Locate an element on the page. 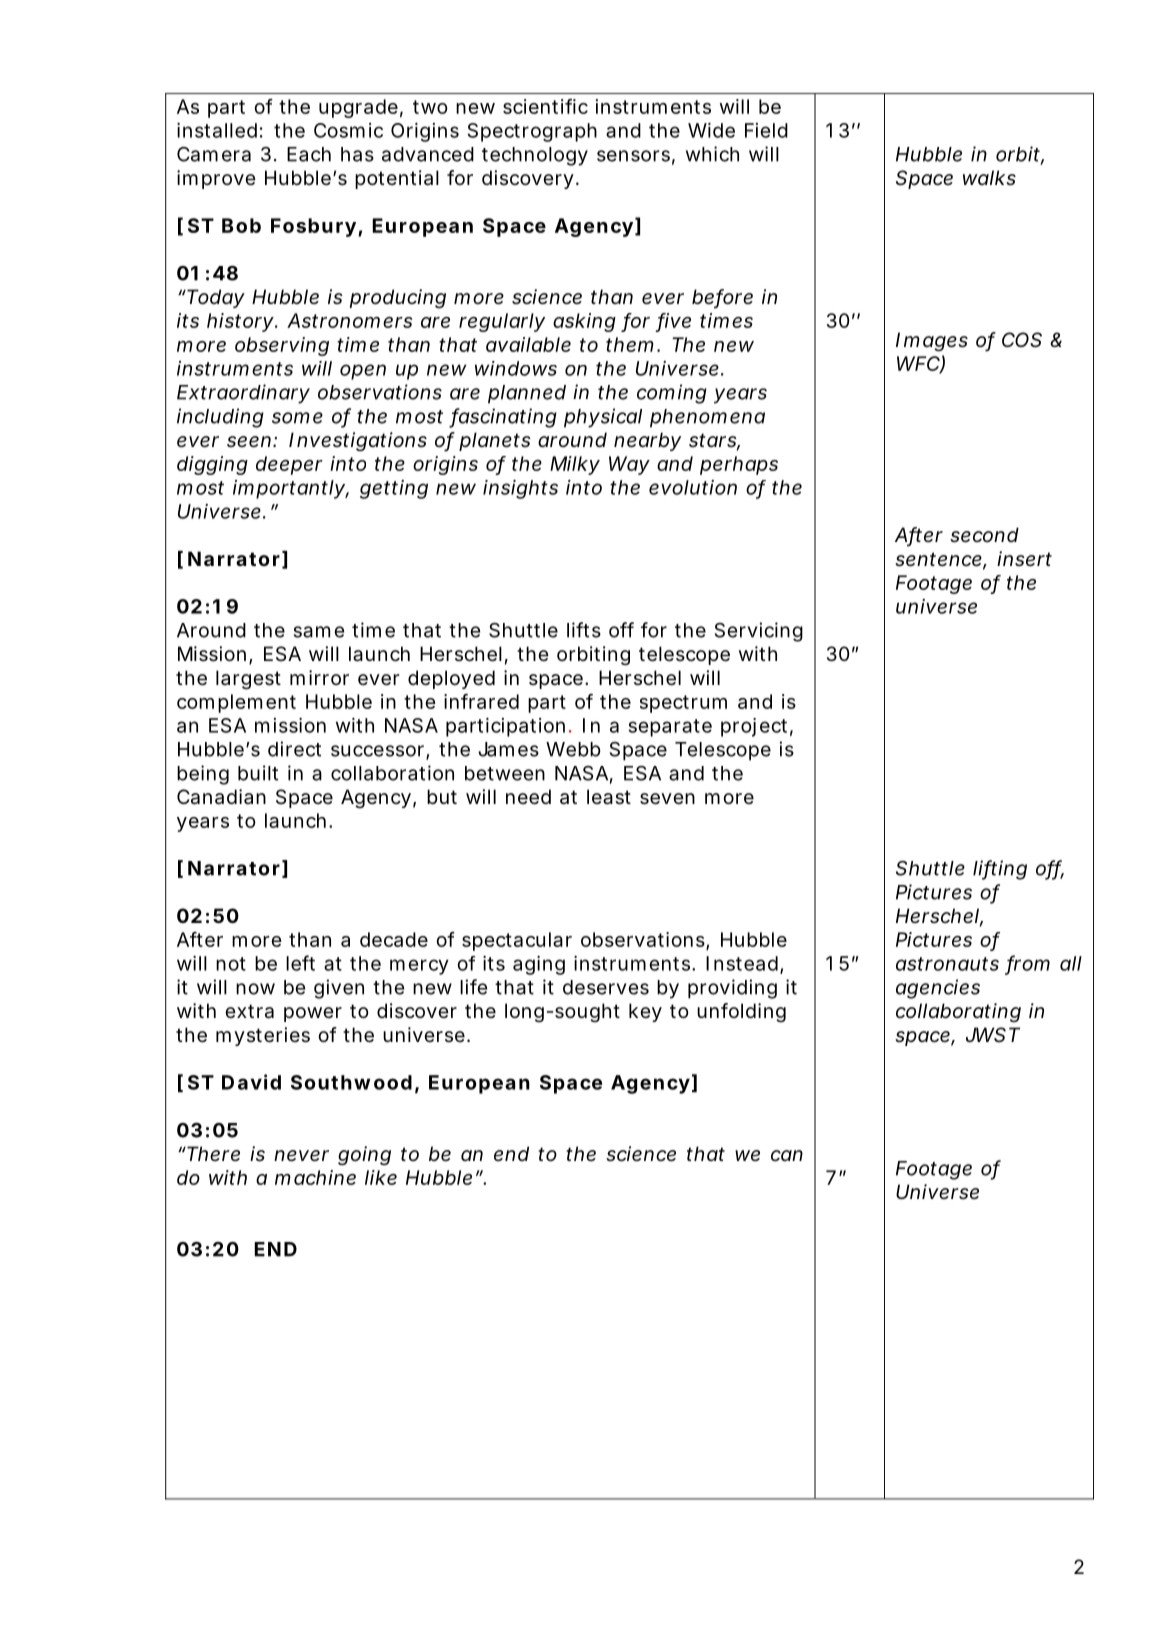 This document has height=1649, width=1166. JWST is located at coordinates (993, 1034).
